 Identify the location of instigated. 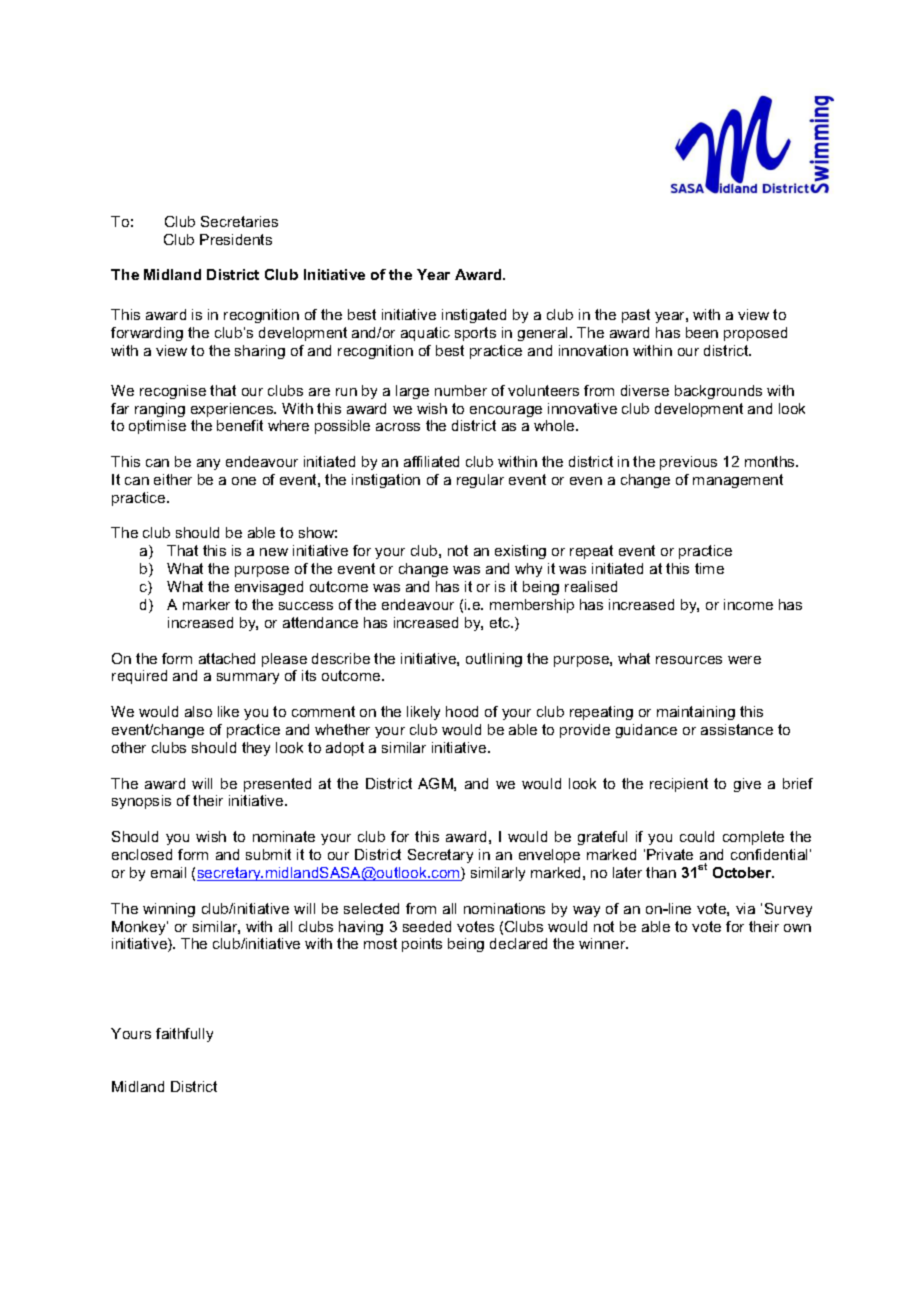
(474, 316).
